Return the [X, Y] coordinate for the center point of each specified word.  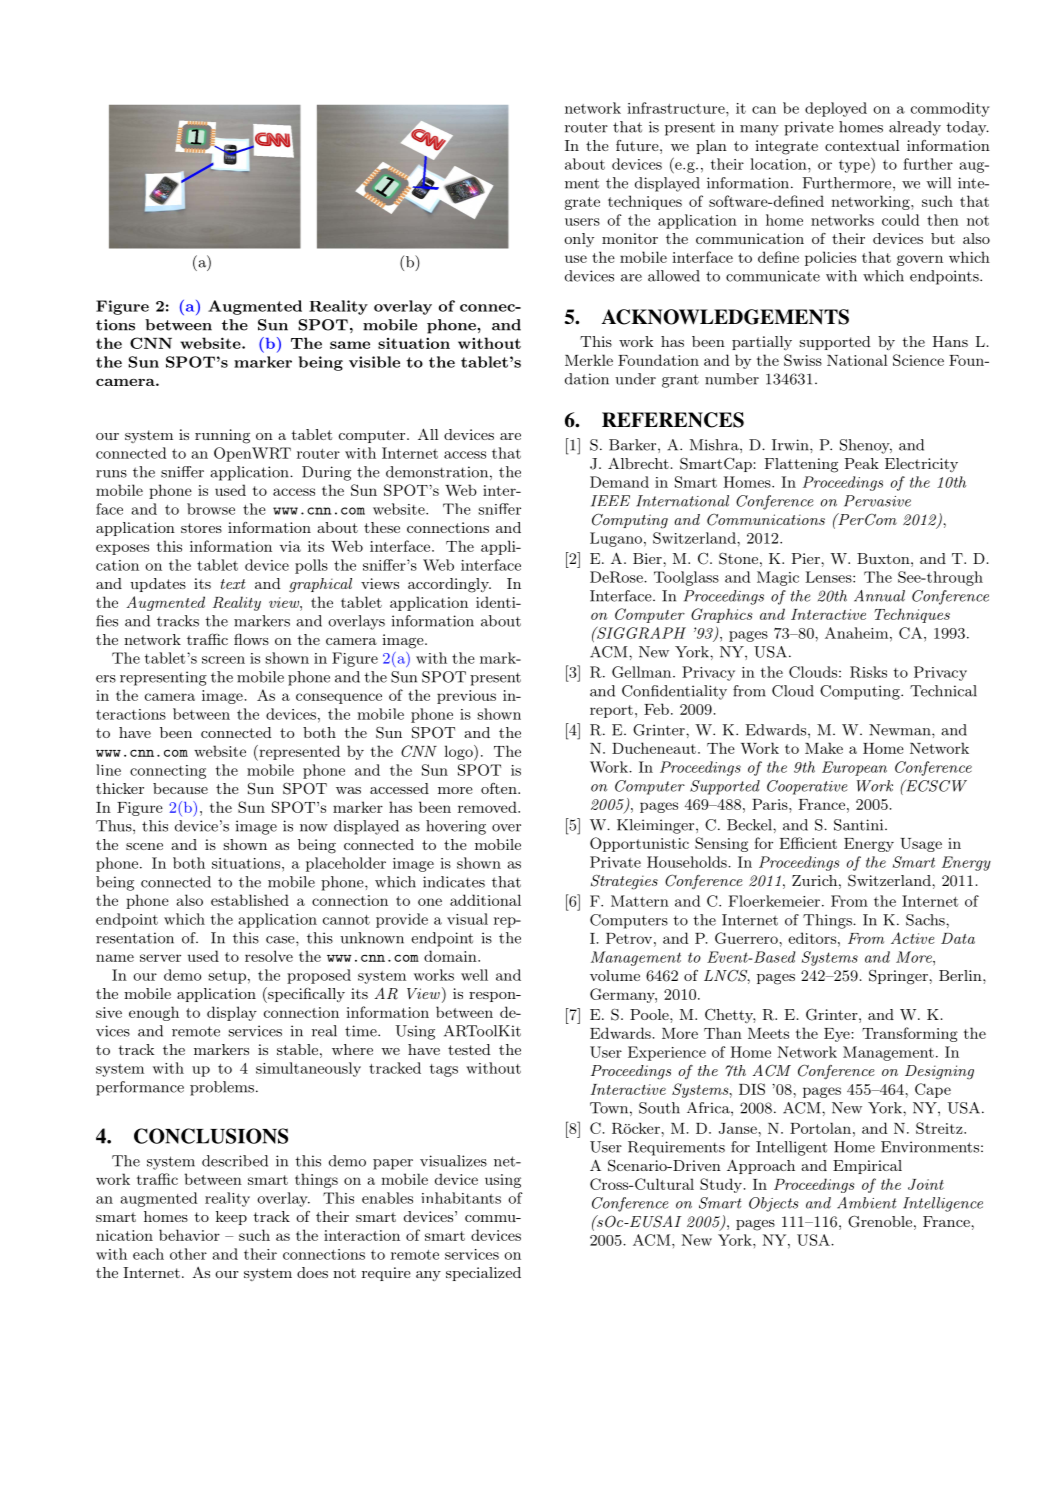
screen [223, 660]
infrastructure [677, 108]
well [474, 975]
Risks [868, 672]
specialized [483, 1274]
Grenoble [880, 1221]
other [188, 1254]
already [915, 128]
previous [466, 697]
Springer [898, 977]
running [222, 436]
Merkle [589, 360]
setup [227, 977]
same [350, 345]
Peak [862, 463]
